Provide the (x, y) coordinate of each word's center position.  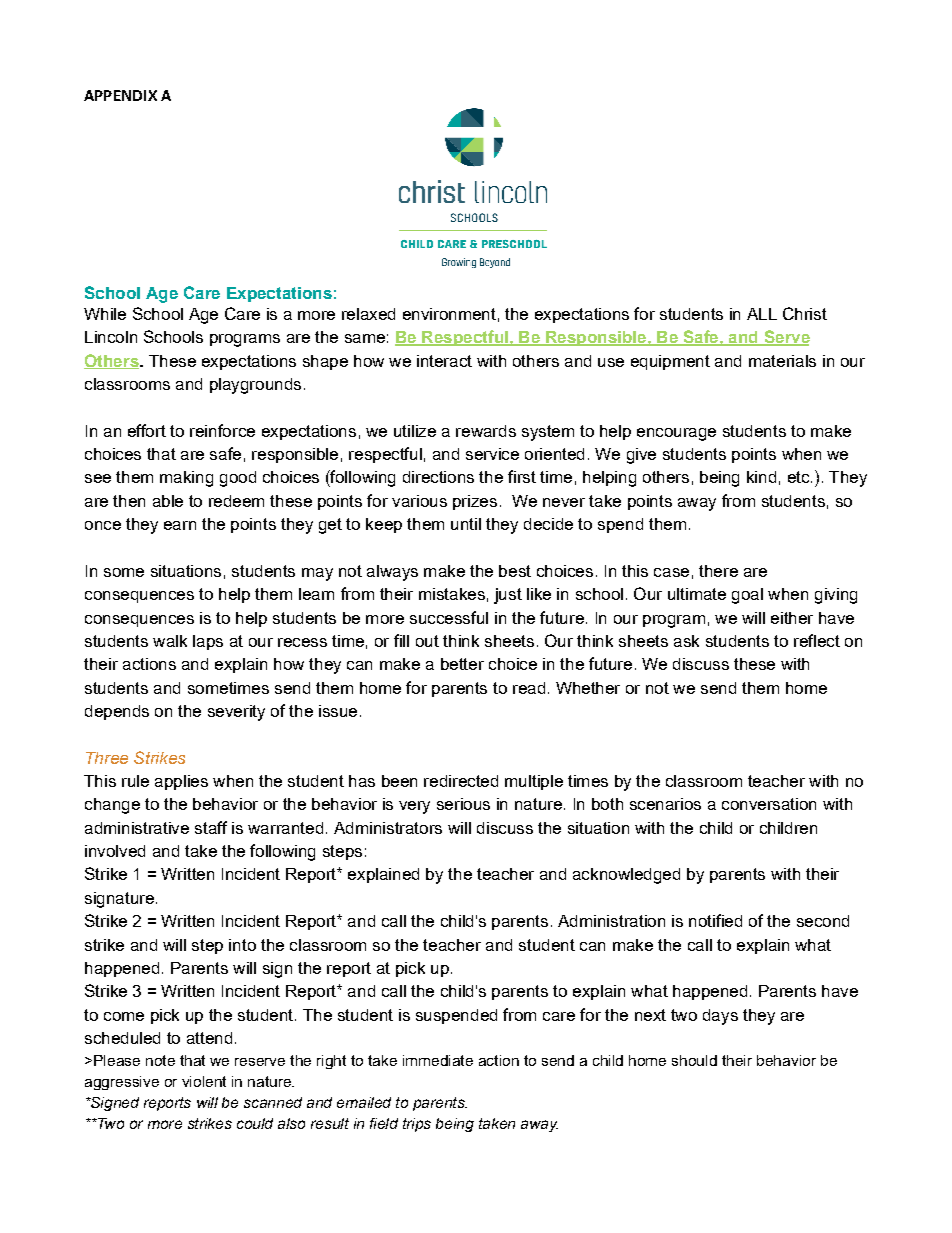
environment (449, 314)
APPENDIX (120, 95)
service (492, 454)
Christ (805, 313)
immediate (438, 1060)
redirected (461, 781)
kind (761, 477)
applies (181, 782)
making (186, 479)
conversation (769, 804)
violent (204, 1081)
